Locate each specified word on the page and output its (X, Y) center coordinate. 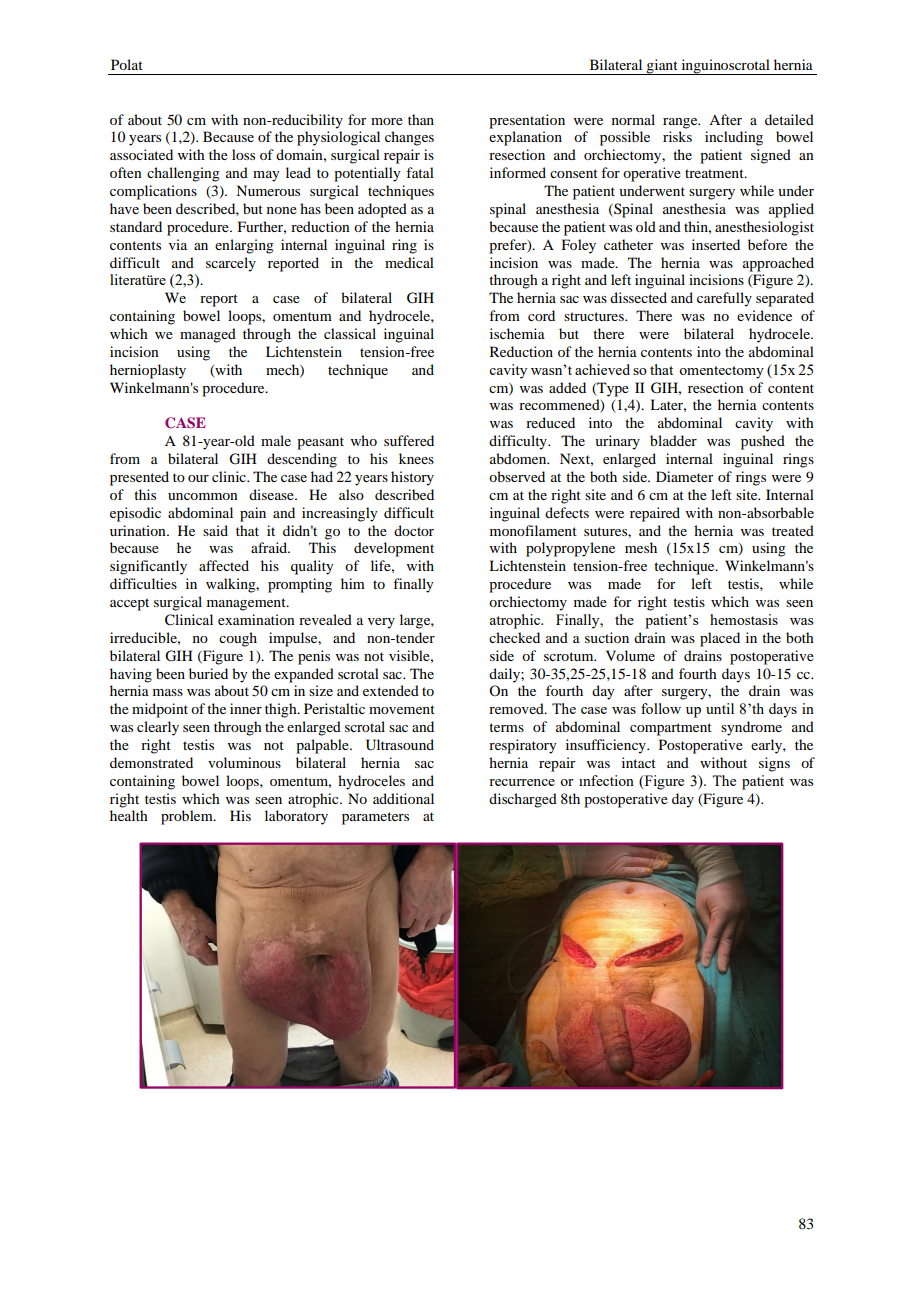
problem (188, 817)
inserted (716, 244)
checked (514, 637)
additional (403, 798)
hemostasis (744, 619)
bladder (673, 440)
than (421, 119)
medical (409, 262)
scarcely (231, 264)
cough (238, 639)
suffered (409, 440)
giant (662, 67)
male (276, 440)
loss (243, 154)
